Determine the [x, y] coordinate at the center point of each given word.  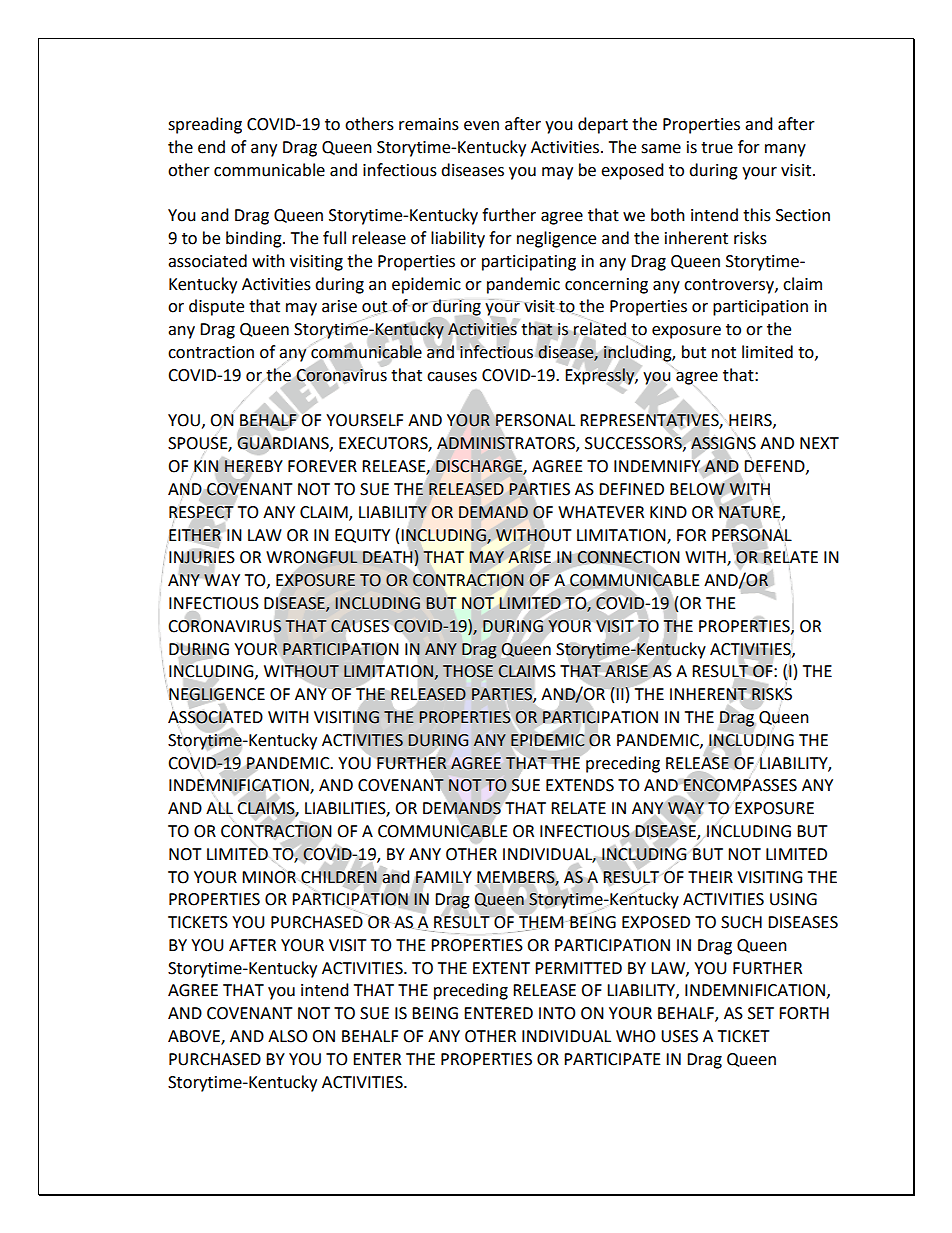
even [481, 126]
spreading [205, 125]
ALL [219, 808]
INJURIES [202, 557]
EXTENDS [580, 785]
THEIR [710, 877]
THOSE [468, 671]
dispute [216, 307]
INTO [557, 1013]
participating [529, 263]
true [717, 148]
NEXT [819, 443]
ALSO [288, 1036]
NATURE [751, 513]
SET [761, 1013]
